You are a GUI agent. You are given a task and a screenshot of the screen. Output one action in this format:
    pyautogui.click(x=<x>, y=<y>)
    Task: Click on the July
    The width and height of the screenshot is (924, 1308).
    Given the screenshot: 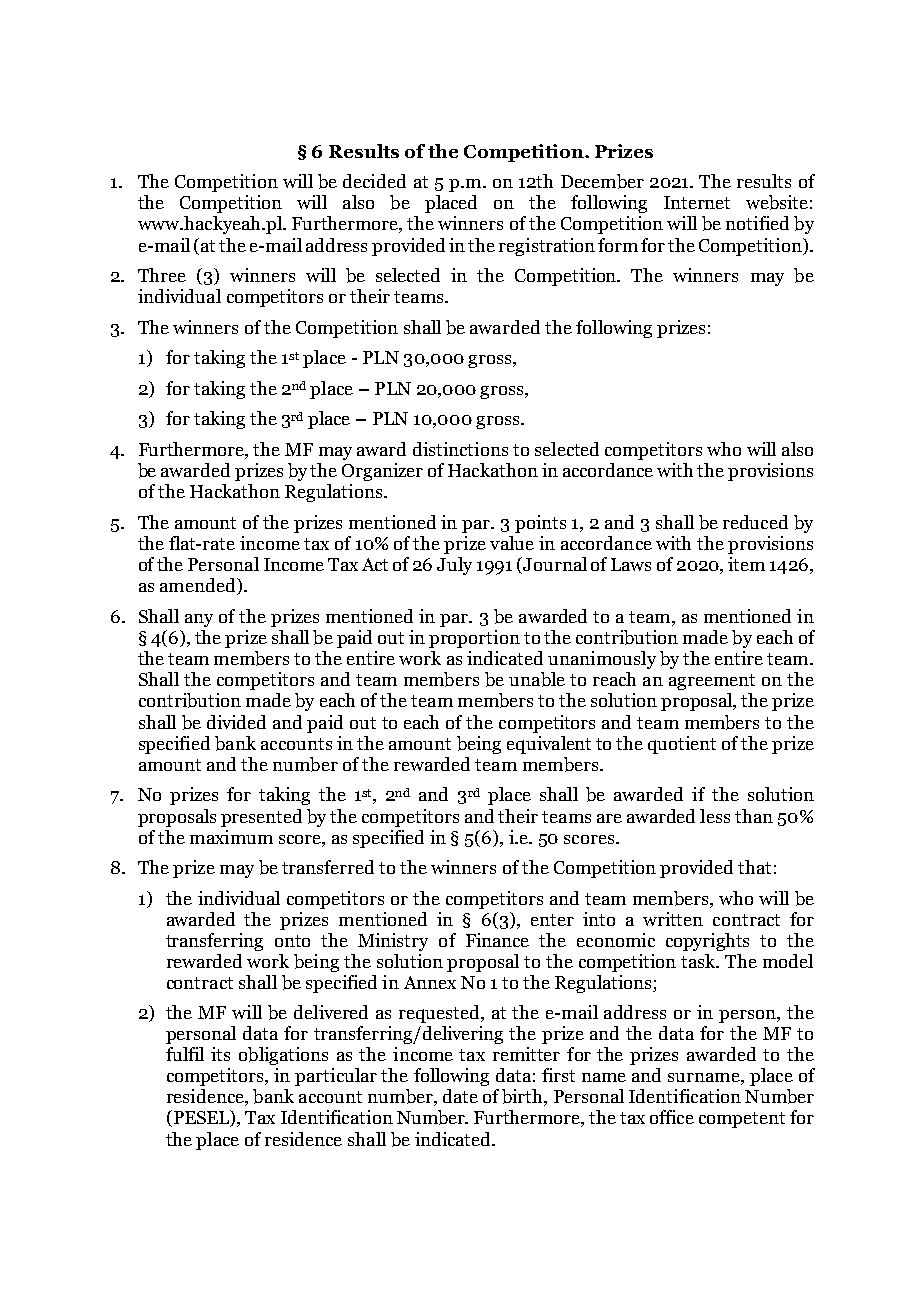 What is the action you would take?
    pyautogui.click(x=454, y=566)
